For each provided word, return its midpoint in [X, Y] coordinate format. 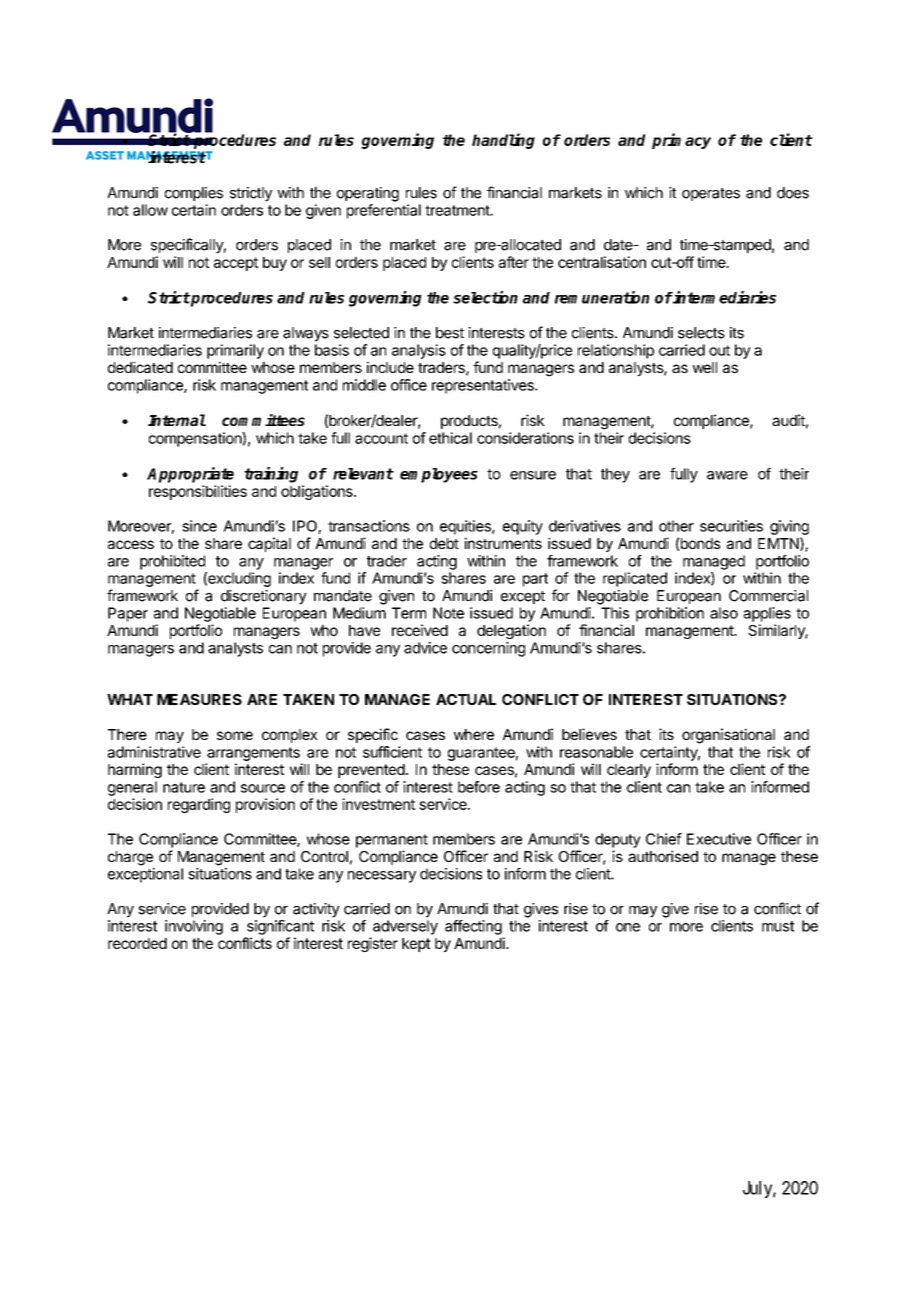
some [235, 735]
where [474, 734]
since [199, 526]
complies [194, 194]
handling [503, 141]
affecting [473, 927]
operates [711, 194]
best [450, 333]
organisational [728, 736]
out [719, 350]
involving [194, 927]
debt [444, 543]
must [778, 926]
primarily [235, 351]
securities [731, 526]
